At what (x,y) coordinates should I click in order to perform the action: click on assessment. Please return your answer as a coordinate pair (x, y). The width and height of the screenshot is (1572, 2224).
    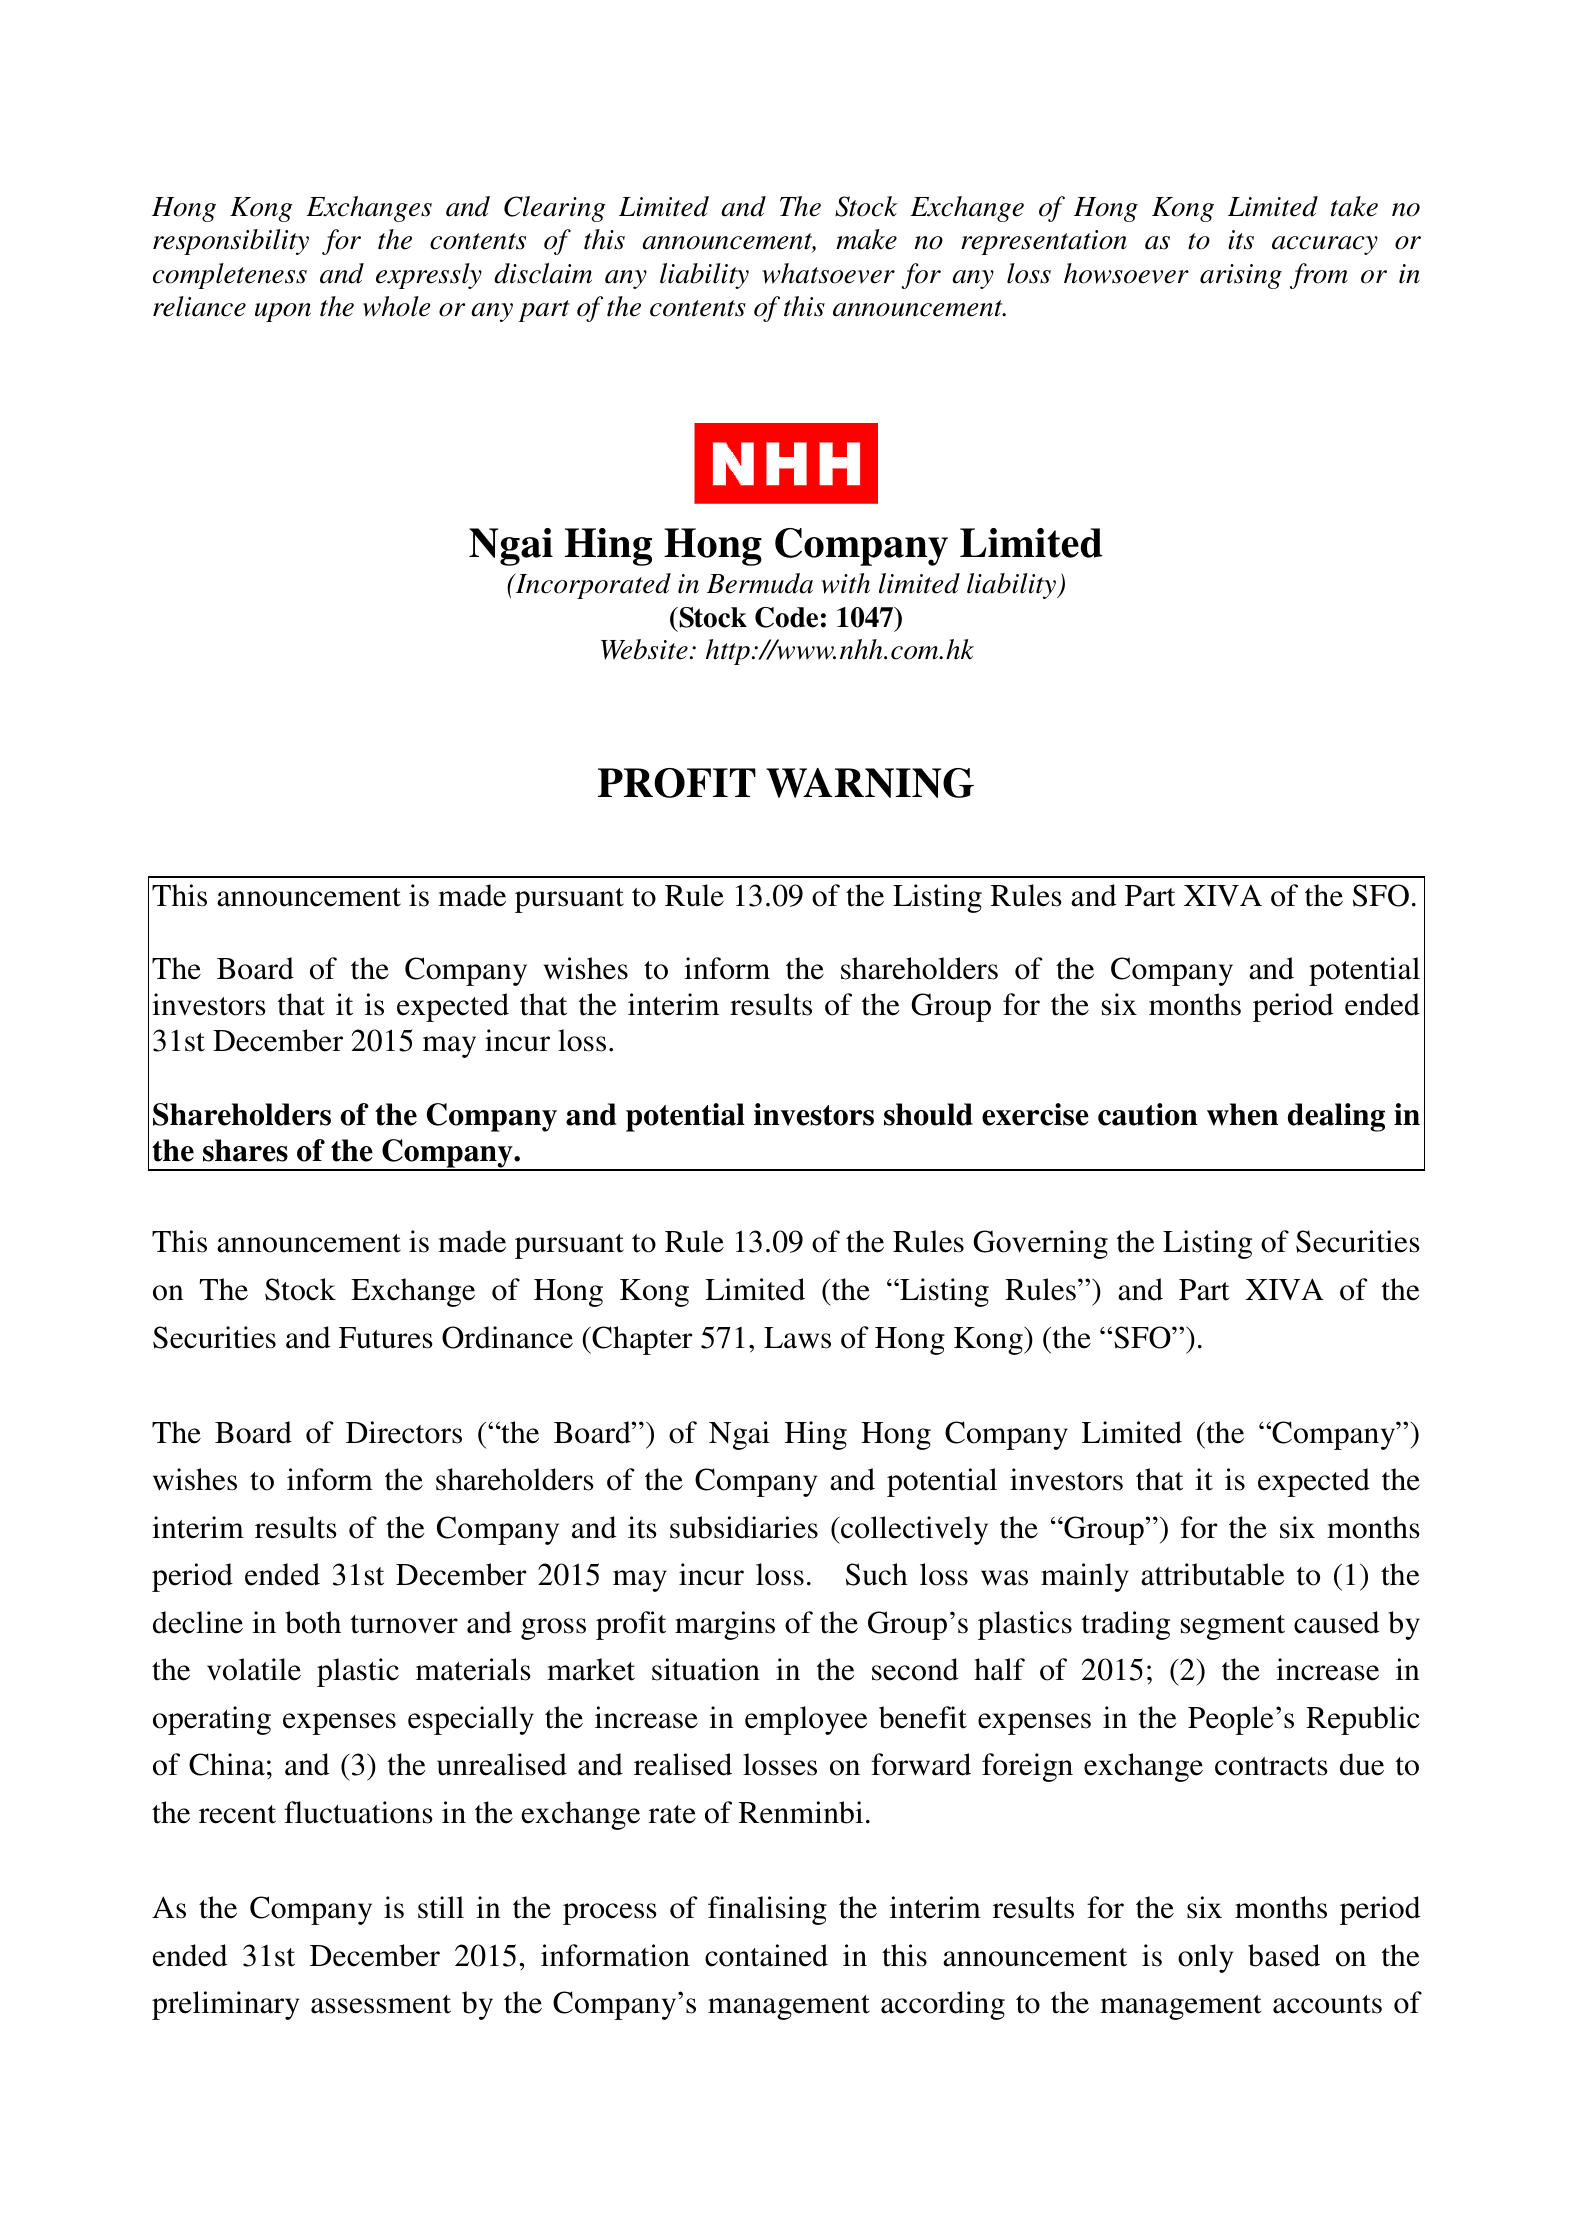
    Looking at the image, I should click on (381, 2004).
